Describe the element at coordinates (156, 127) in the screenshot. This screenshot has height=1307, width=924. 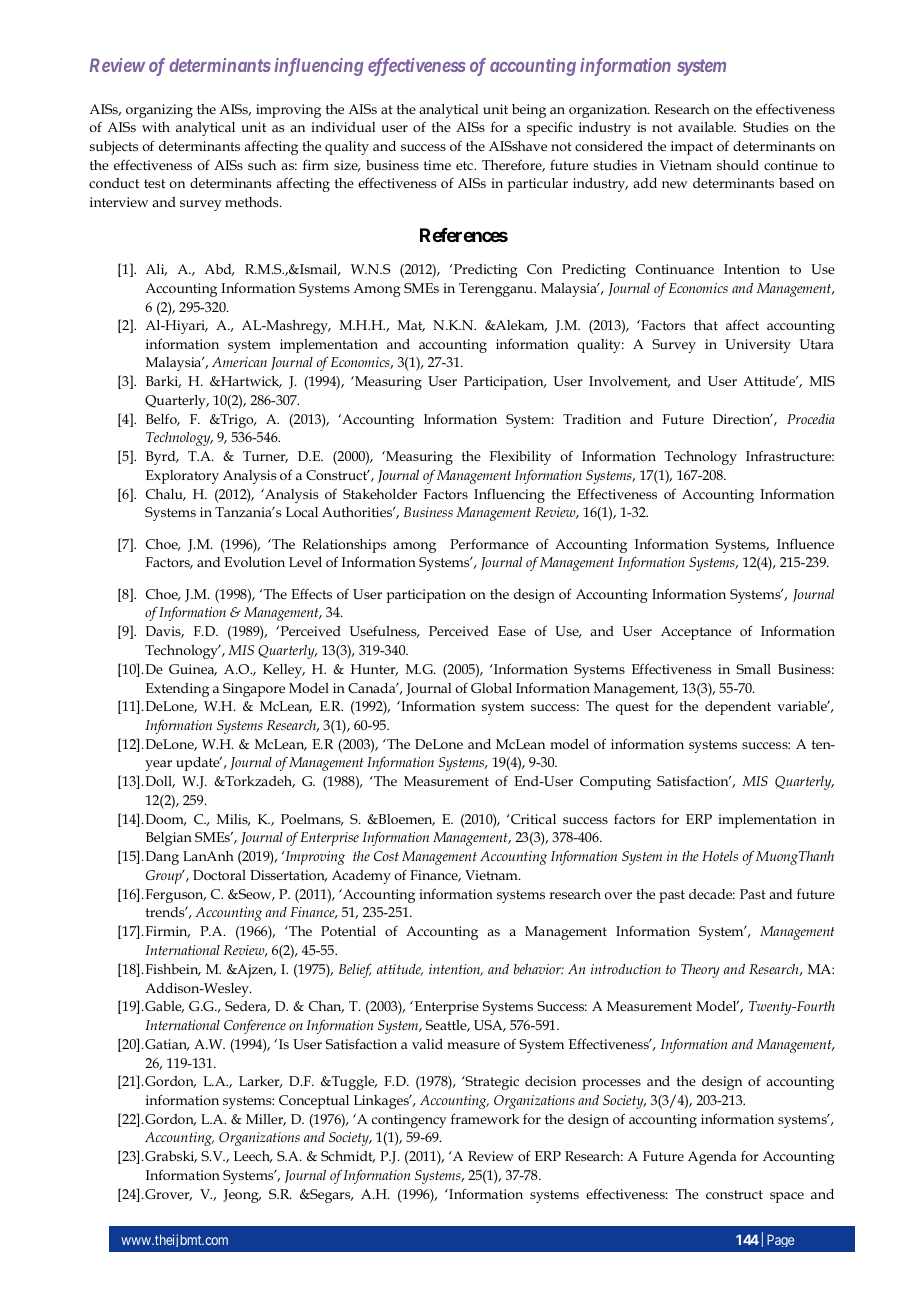
I see `with` at that location.
